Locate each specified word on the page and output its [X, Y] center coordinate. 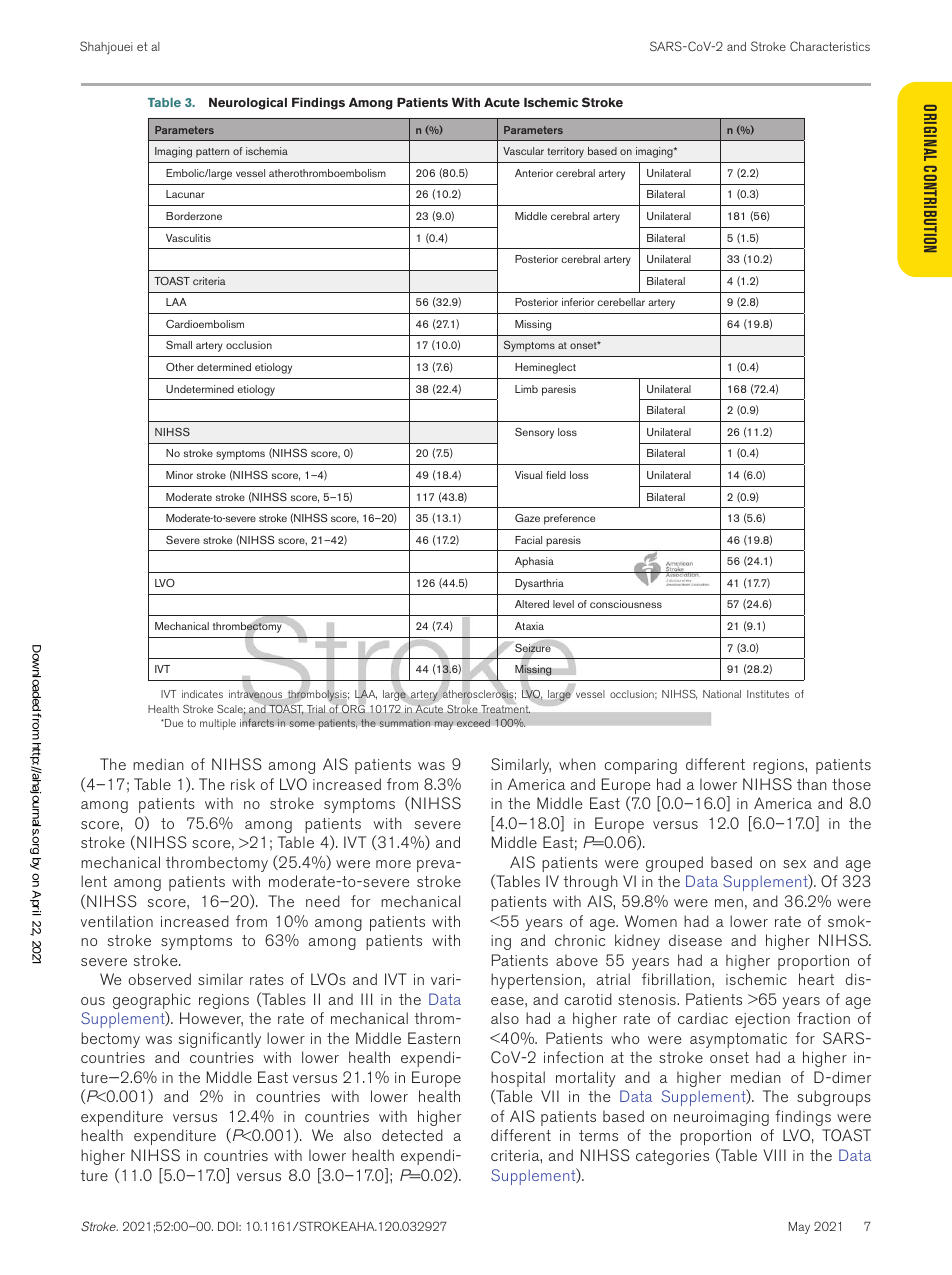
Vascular [523, 151]
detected [412, 1135]
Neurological [248, 104]
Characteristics [830, 46]
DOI [229, 1226]
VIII [774, 1155]
